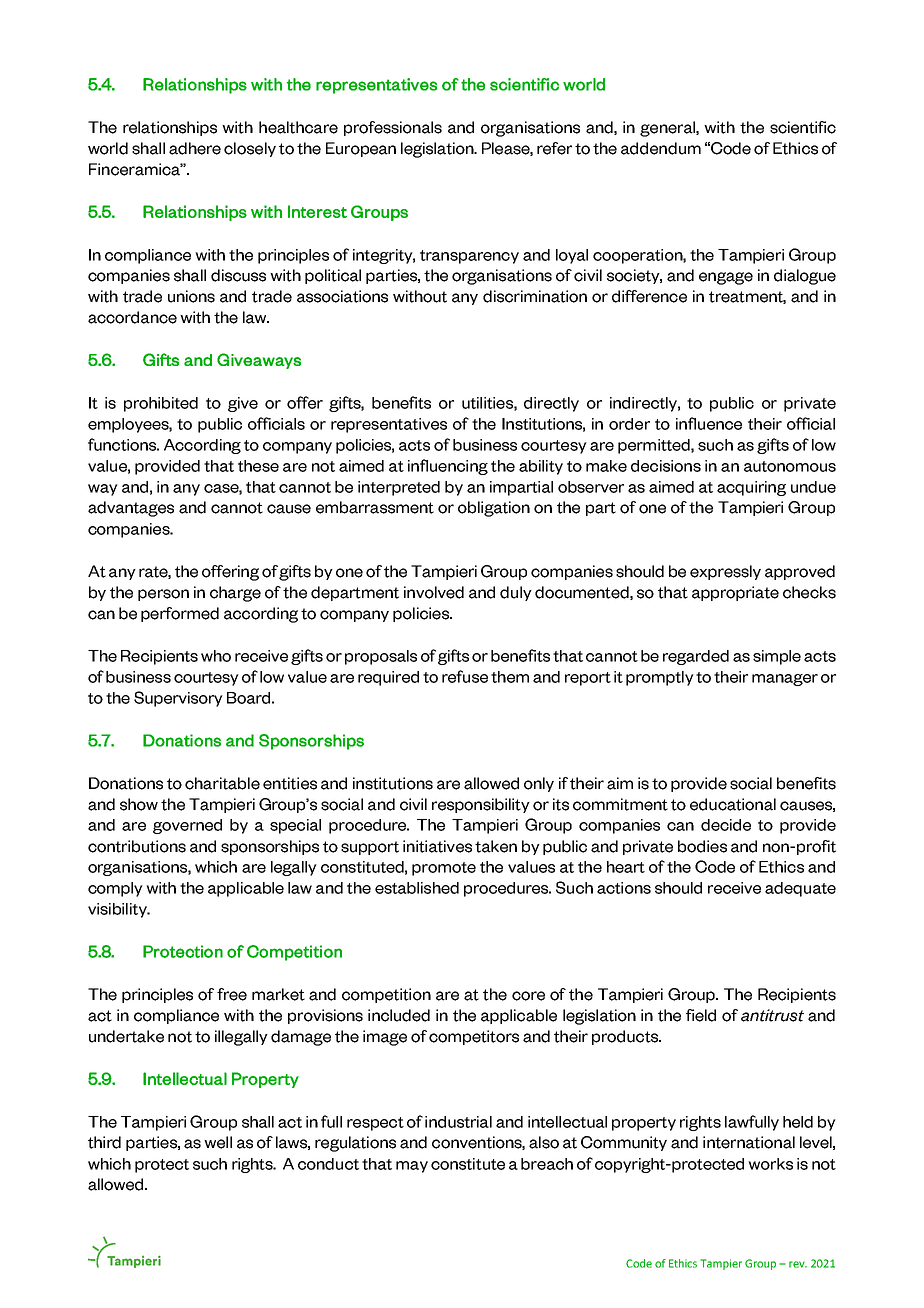  I want to click on advantages, so click(131, 509).
